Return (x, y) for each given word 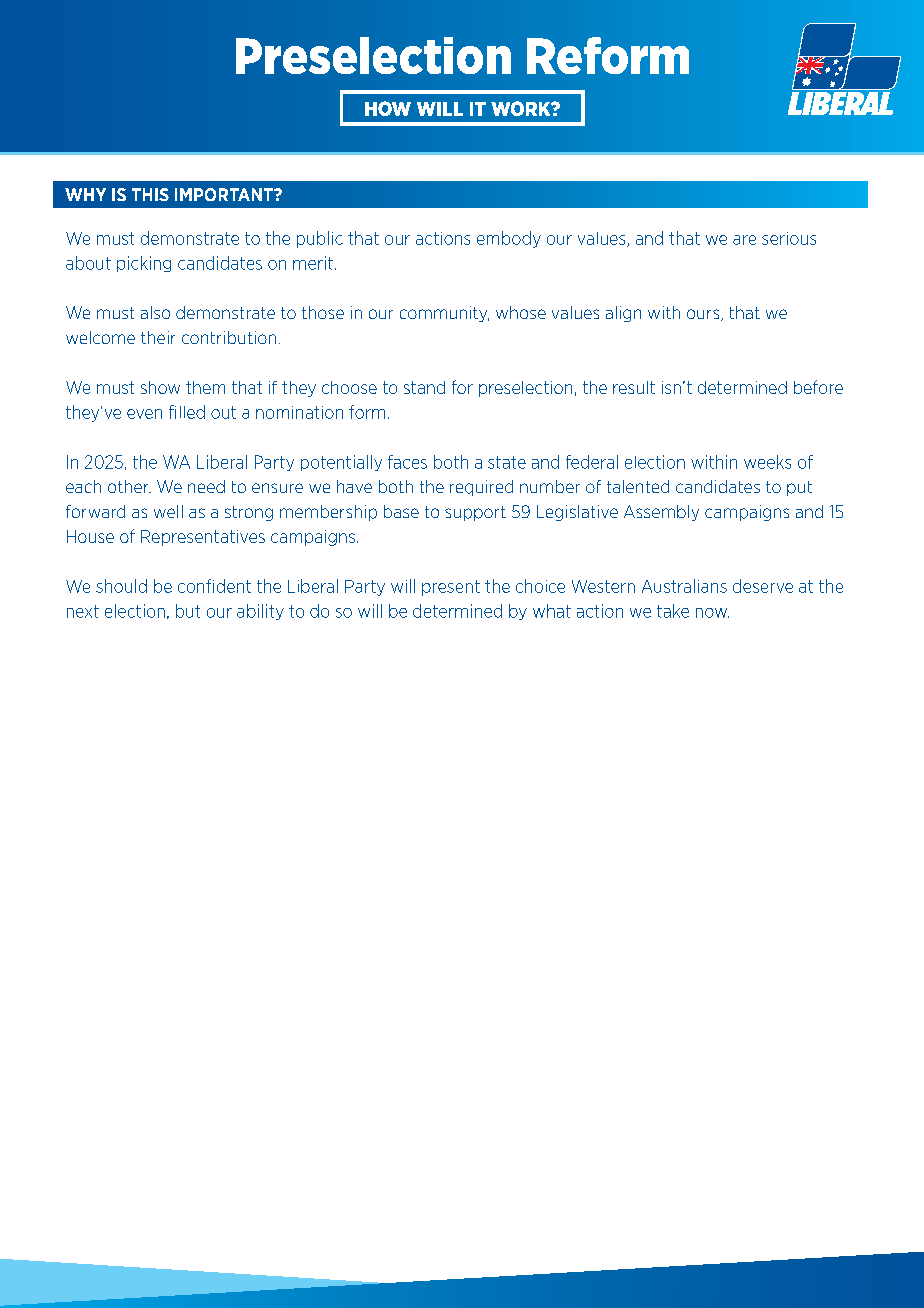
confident (214, 586)
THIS (150, 194)
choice (540, 586)
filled (187, 412)
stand (424, 387)
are (744, 240)
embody (509, 239)
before (818, 387)
